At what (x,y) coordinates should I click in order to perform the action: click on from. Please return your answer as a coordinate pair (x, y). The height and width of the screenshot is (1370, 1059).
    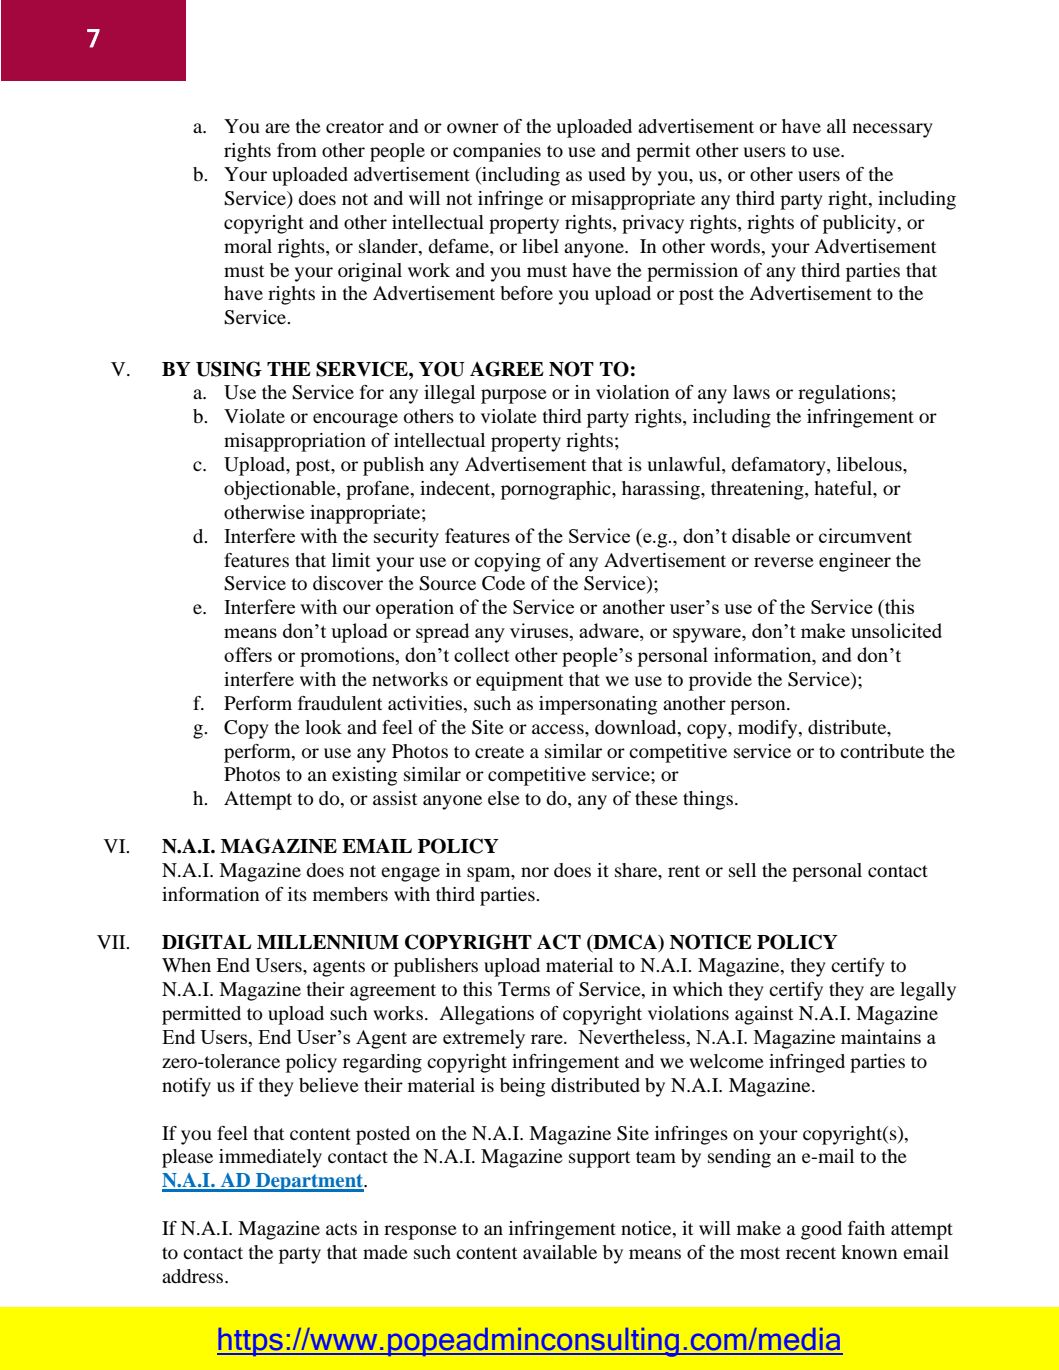
    Looking at the image, I should click on (297, 150).
